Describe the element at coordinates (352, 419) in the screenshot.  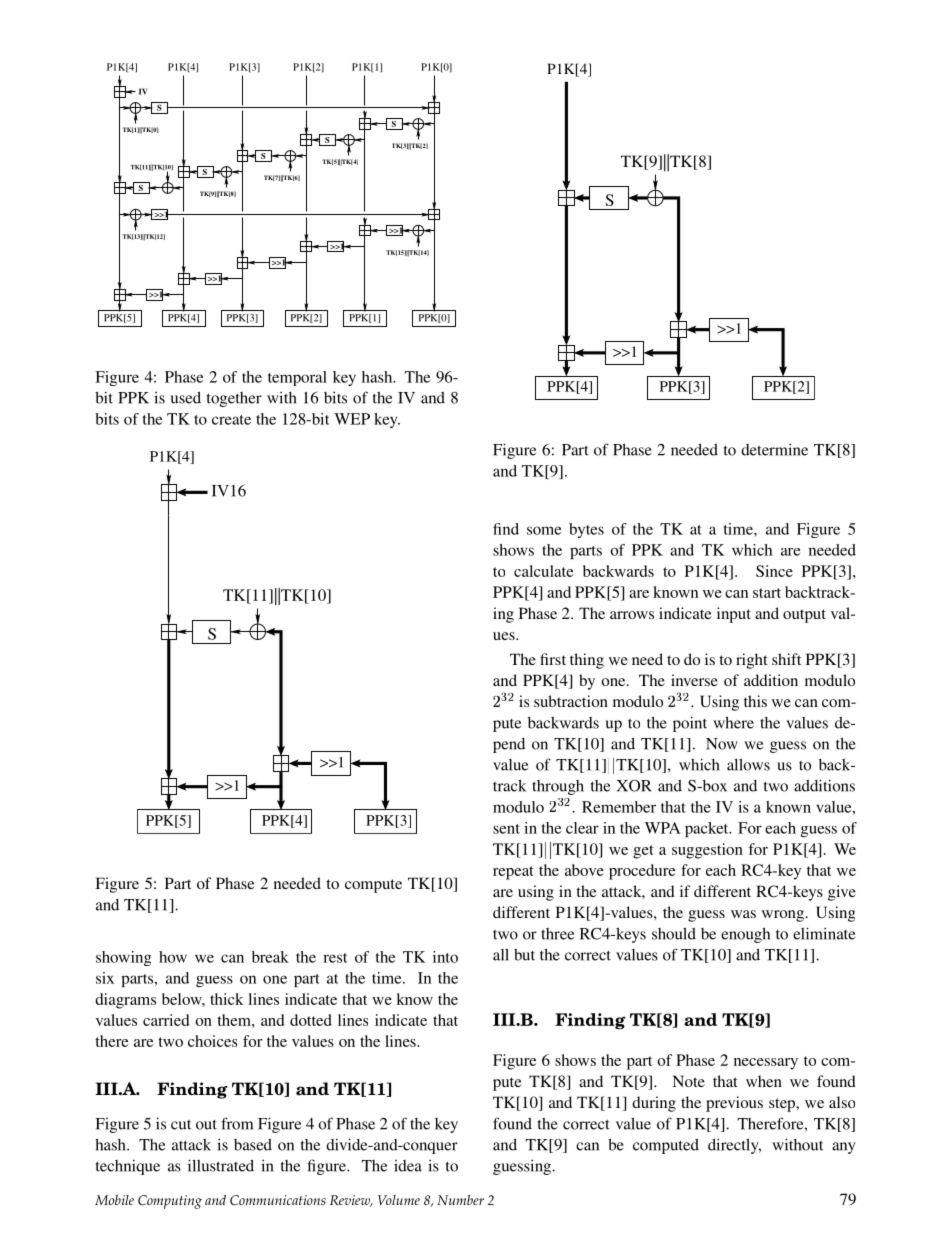
I see `WEP` at that location.
